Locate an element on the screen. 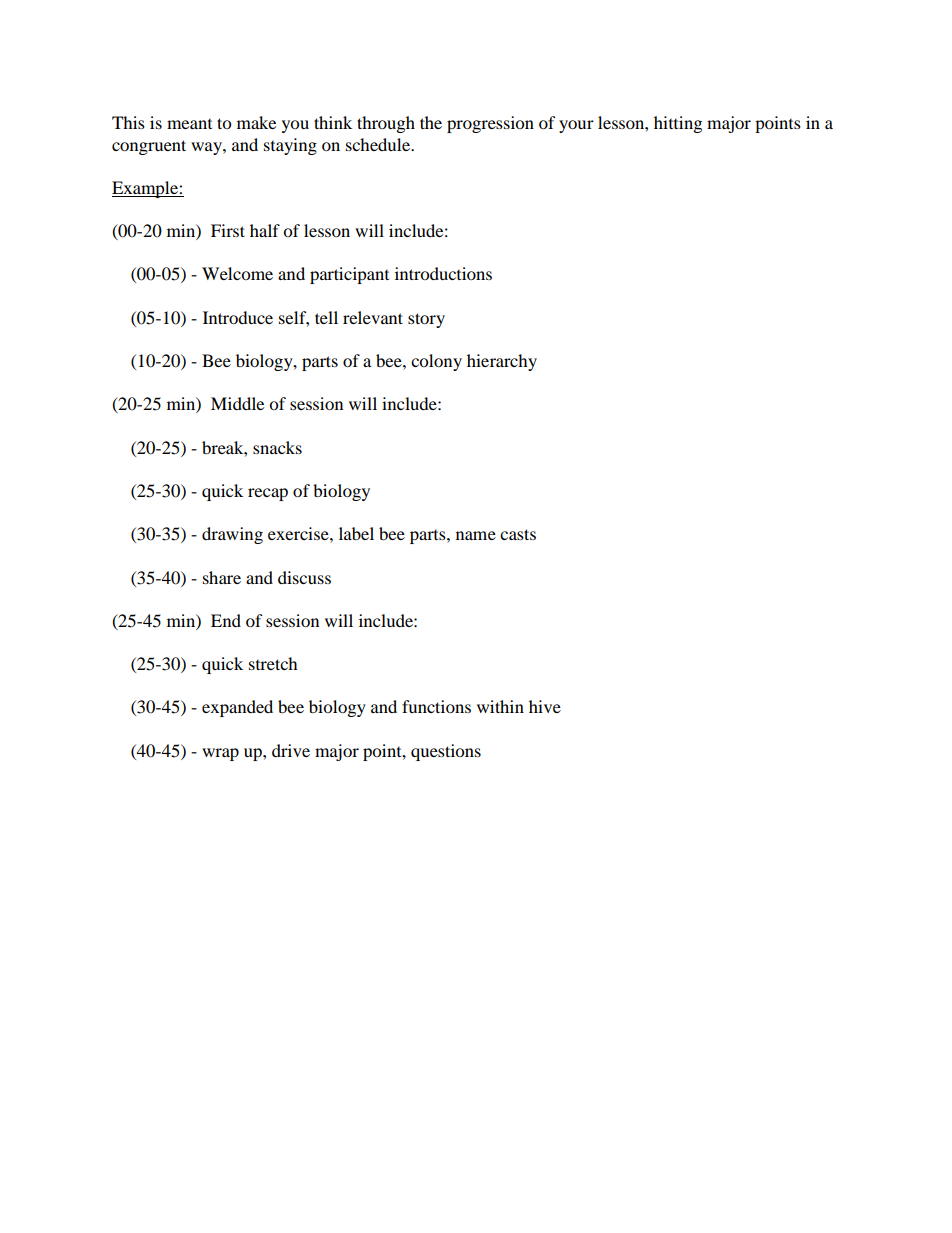  schedule is located at coordinates (379, 144).
